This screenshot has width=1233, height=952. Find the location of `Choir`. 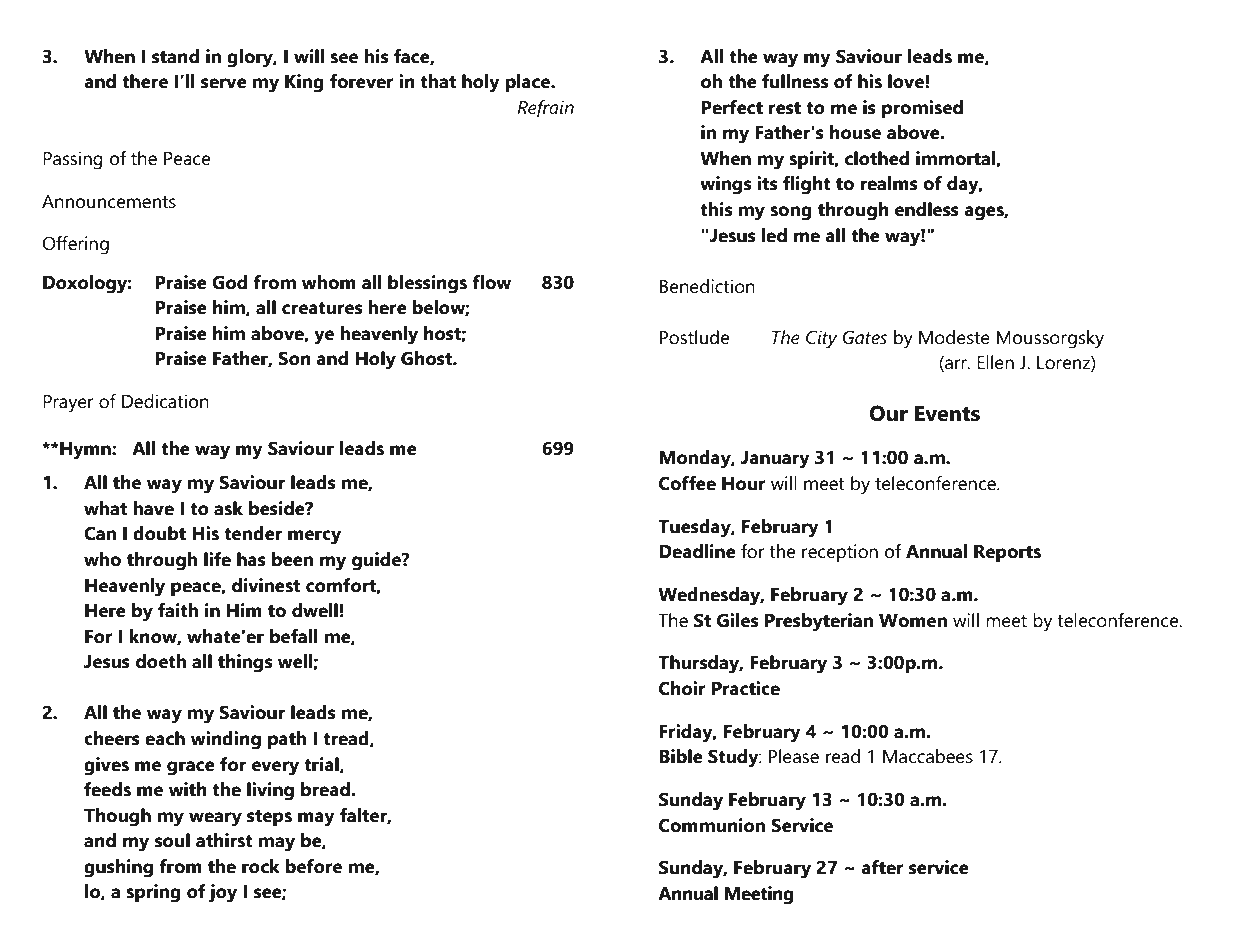

Choir is located at coordinates (682, 688).
